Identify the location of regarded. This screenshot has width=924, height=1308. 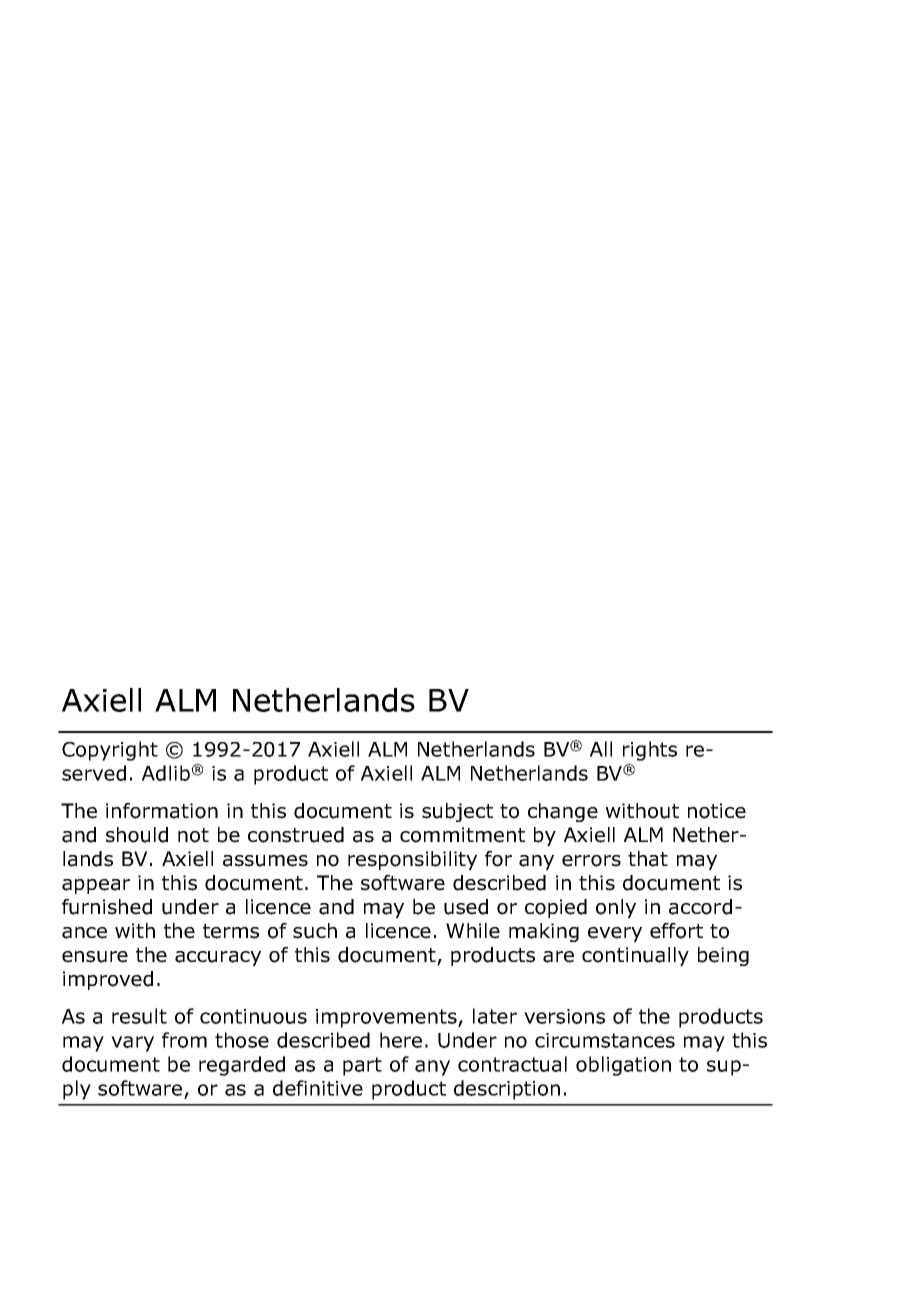
(242, 1066).
